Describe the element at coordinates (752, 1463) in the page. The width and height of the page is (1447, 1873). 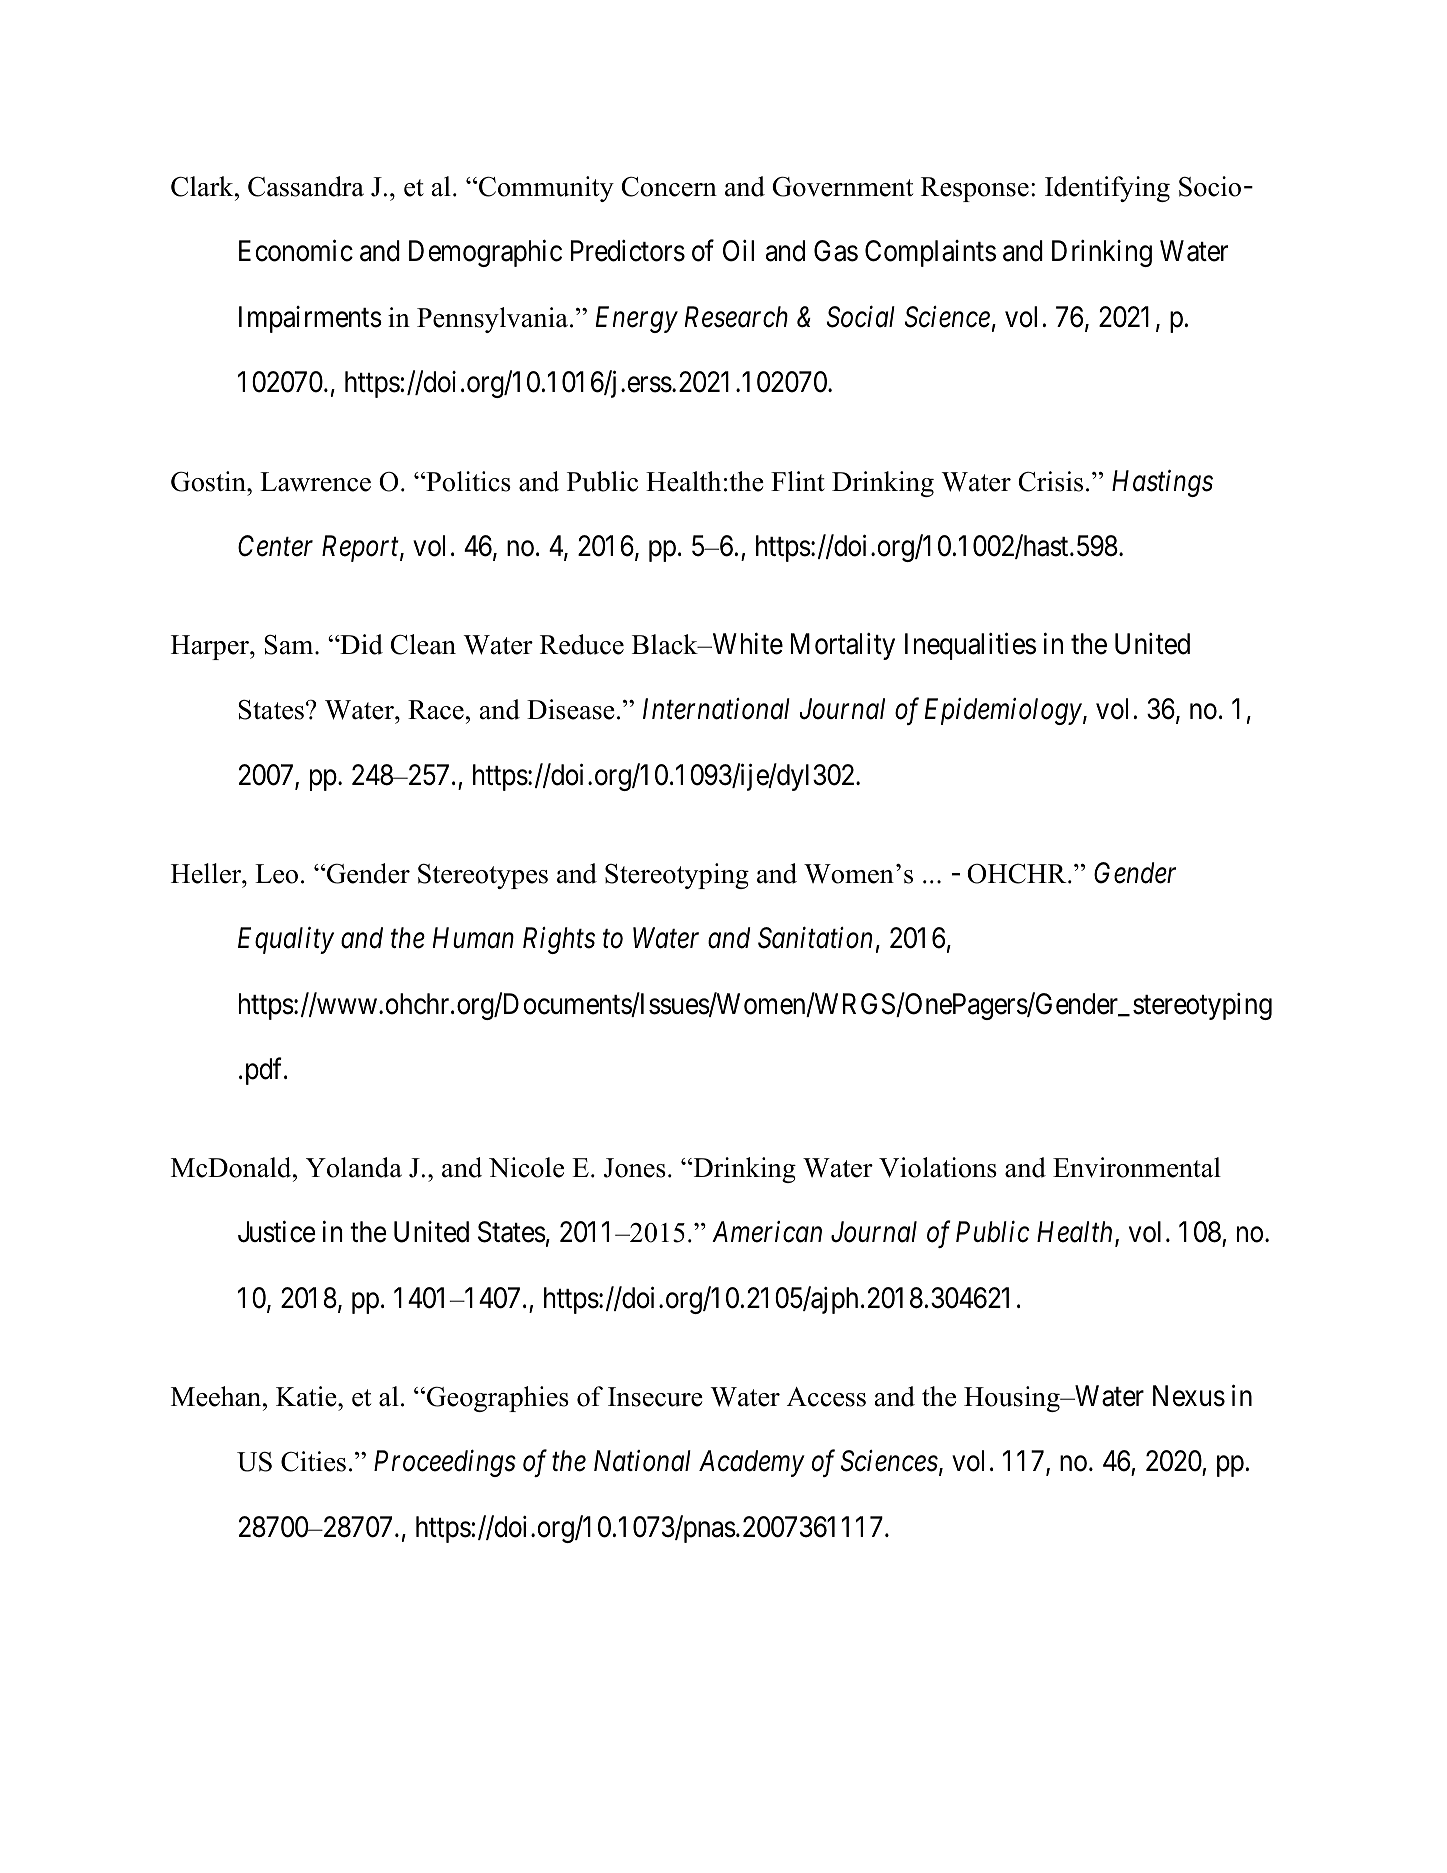
I see `Academy` at that location.
